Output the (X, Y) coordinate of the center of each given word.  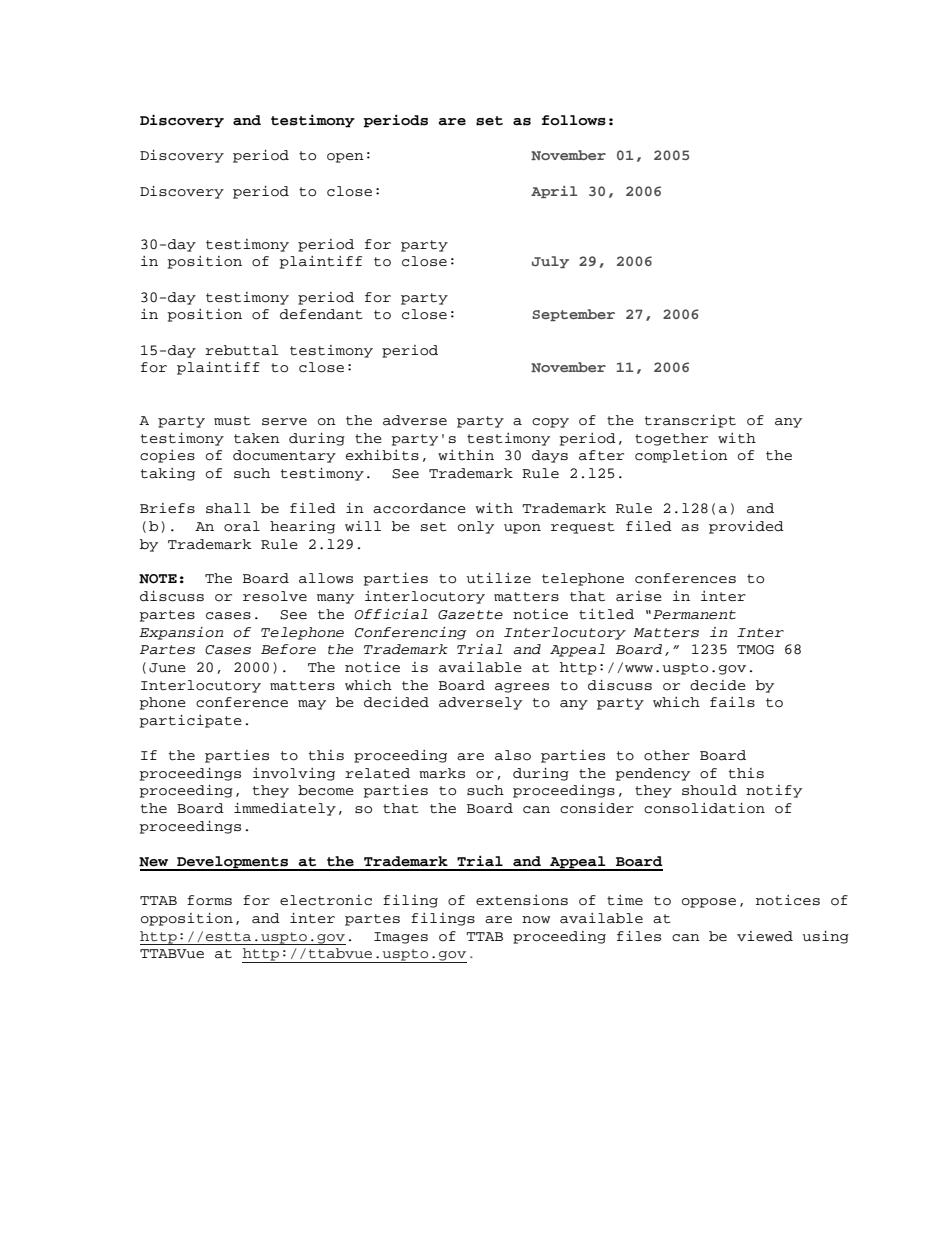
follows (574, 120)
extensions (522, 900)
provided (746, 527)
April (554, 192)
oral (242, 526)
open (345, 158)
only (476, 527)
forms (209, 900)
